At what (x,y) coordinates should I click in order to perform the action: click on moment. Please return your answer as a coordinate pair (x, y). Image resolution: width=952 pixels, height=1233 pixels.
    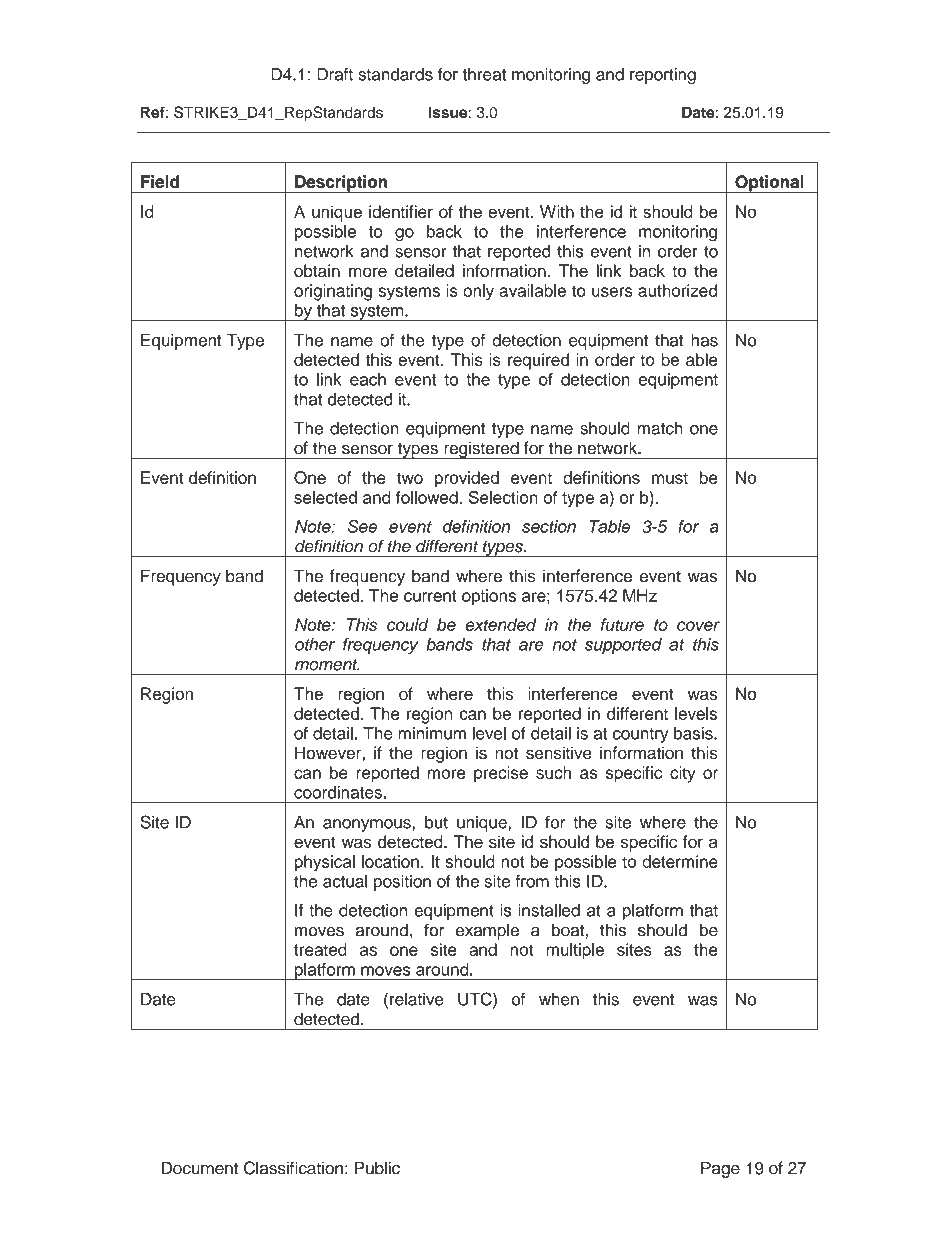
    Looking at the image, I should click on (327, 665).
